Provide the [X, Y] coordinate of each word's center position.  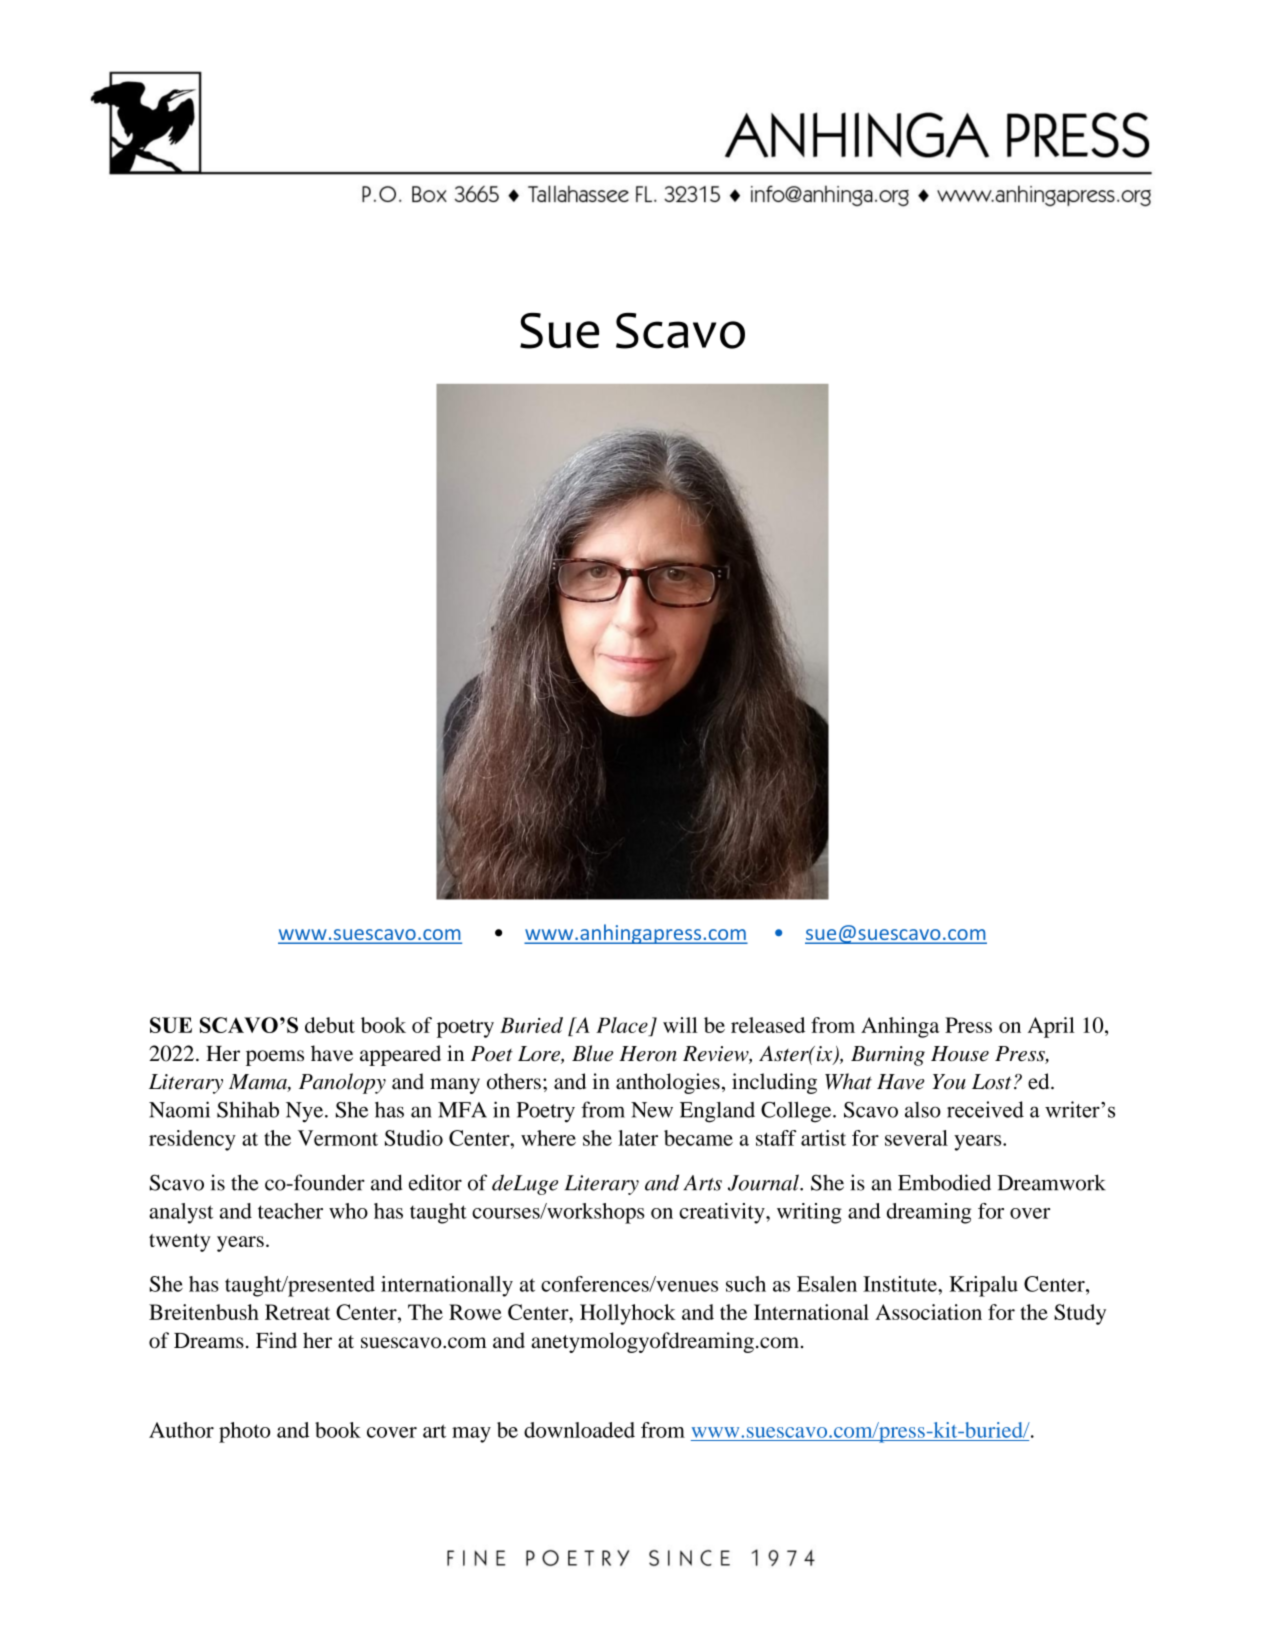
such [746, 1284]
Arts [702, 1183]
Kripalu [983, 1286]
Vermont [338, 1138]
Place [622, 1025]
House [960, 1054]
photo [244, 1432]
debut [330, 1025]
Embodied [944, 1182]
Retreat [297, 1312]
